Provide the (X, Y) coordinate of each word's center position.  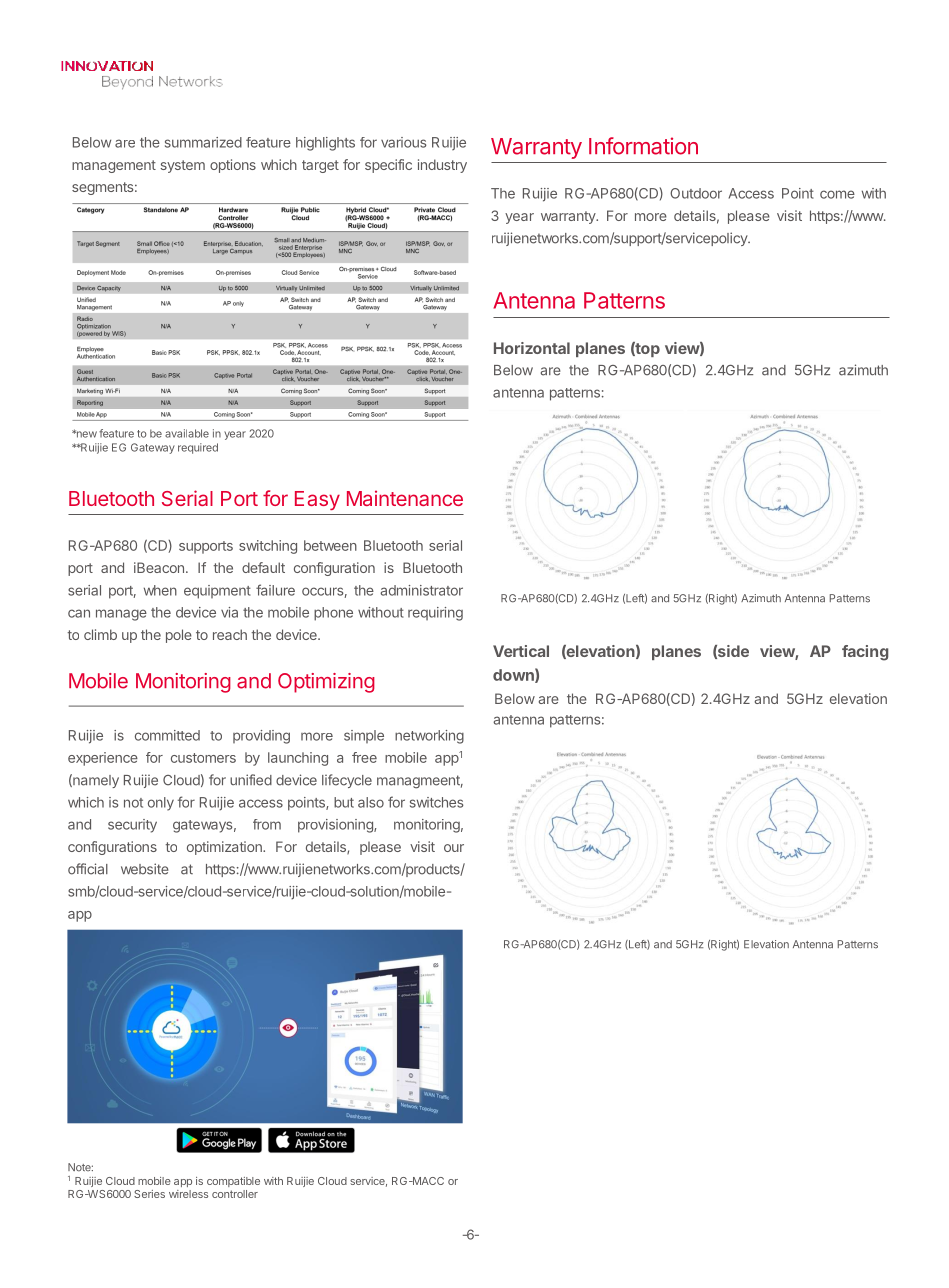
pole (179, 636)
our (454, 848)
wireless (188, 1194)
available (187, 433)
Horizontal (532, 348)
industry (442, 166)
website (145, 869)
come (837, 194)
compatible (233, 1182)
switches (437, 802)
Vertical (521, 651)
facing (865, 653)
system (182, 166)
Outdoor (696, 193)
